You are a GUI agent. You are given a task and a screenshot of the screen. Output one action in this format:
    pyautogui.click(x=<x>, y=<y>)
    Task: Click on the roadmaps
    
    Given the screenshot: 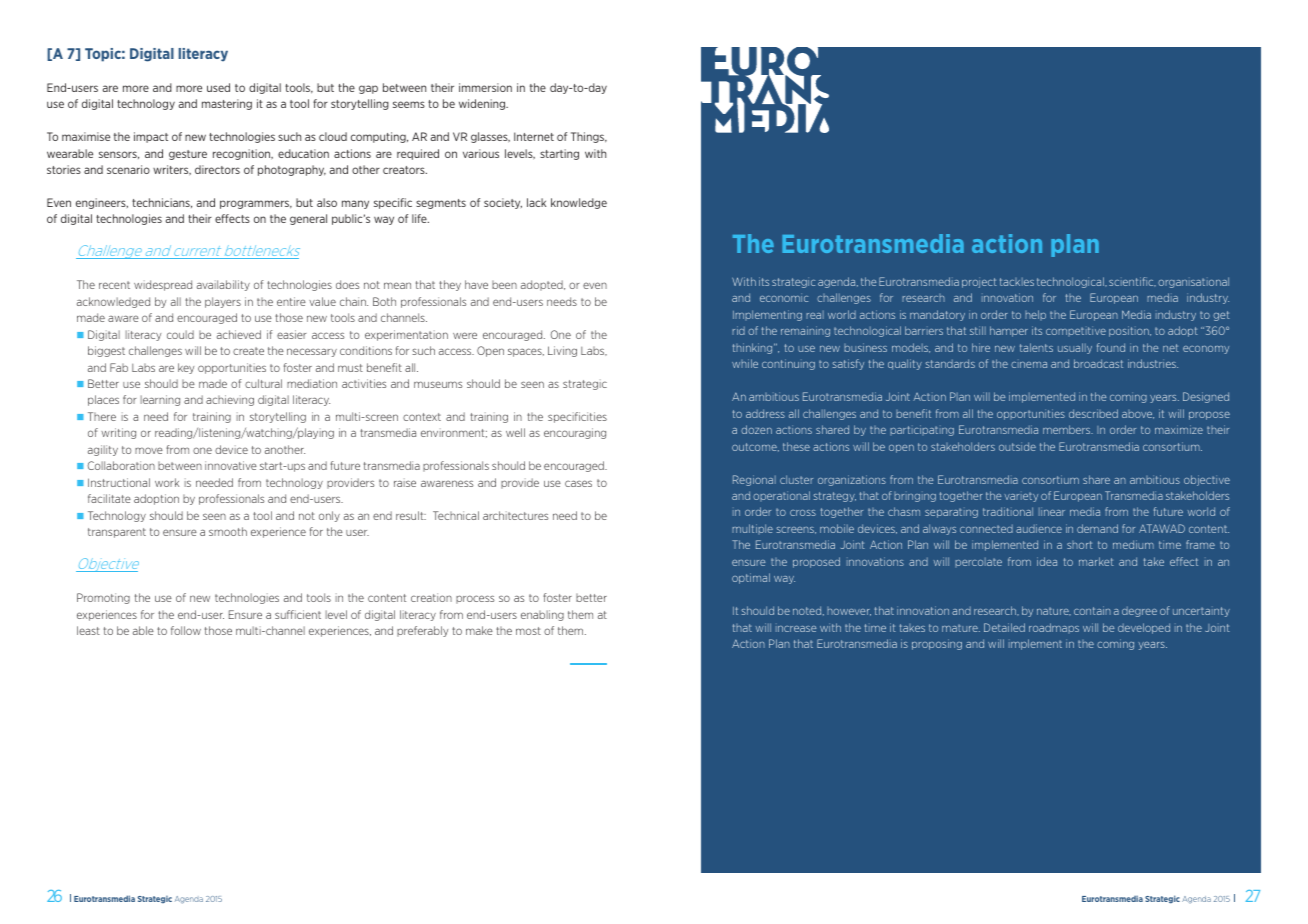 What is the action you would take?
    pyautogui.click(x=1054, y=628)
